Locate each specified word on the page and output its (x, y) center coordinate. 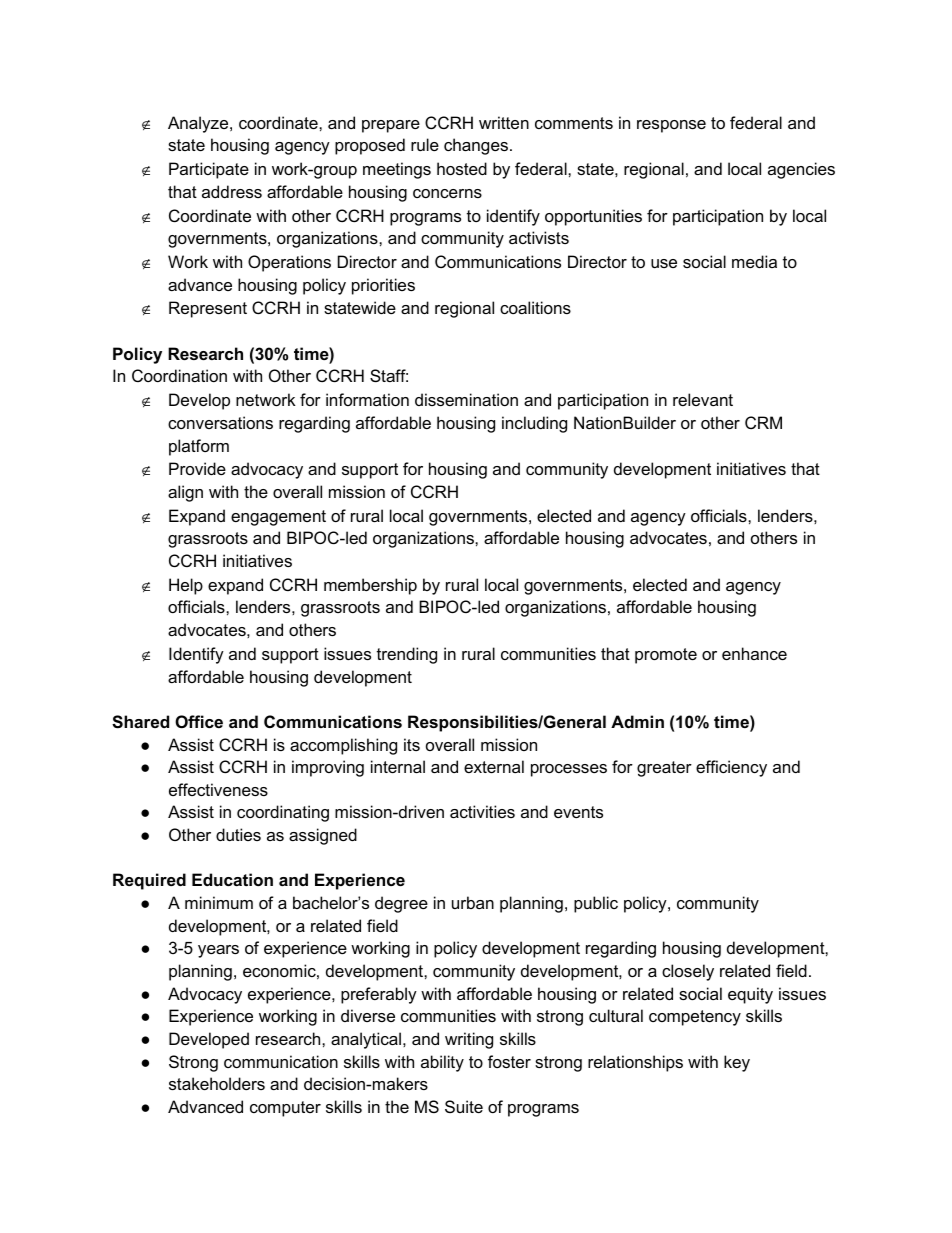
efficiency (731, 768)
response (671, 126)
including (534, 424)
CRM (763, 422)
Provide (197, 468)
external (494, 766)
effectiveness (218, 789)
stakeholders (217, 1083)
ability (442, 1063)
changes (476, 146)
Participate (209, 170)
